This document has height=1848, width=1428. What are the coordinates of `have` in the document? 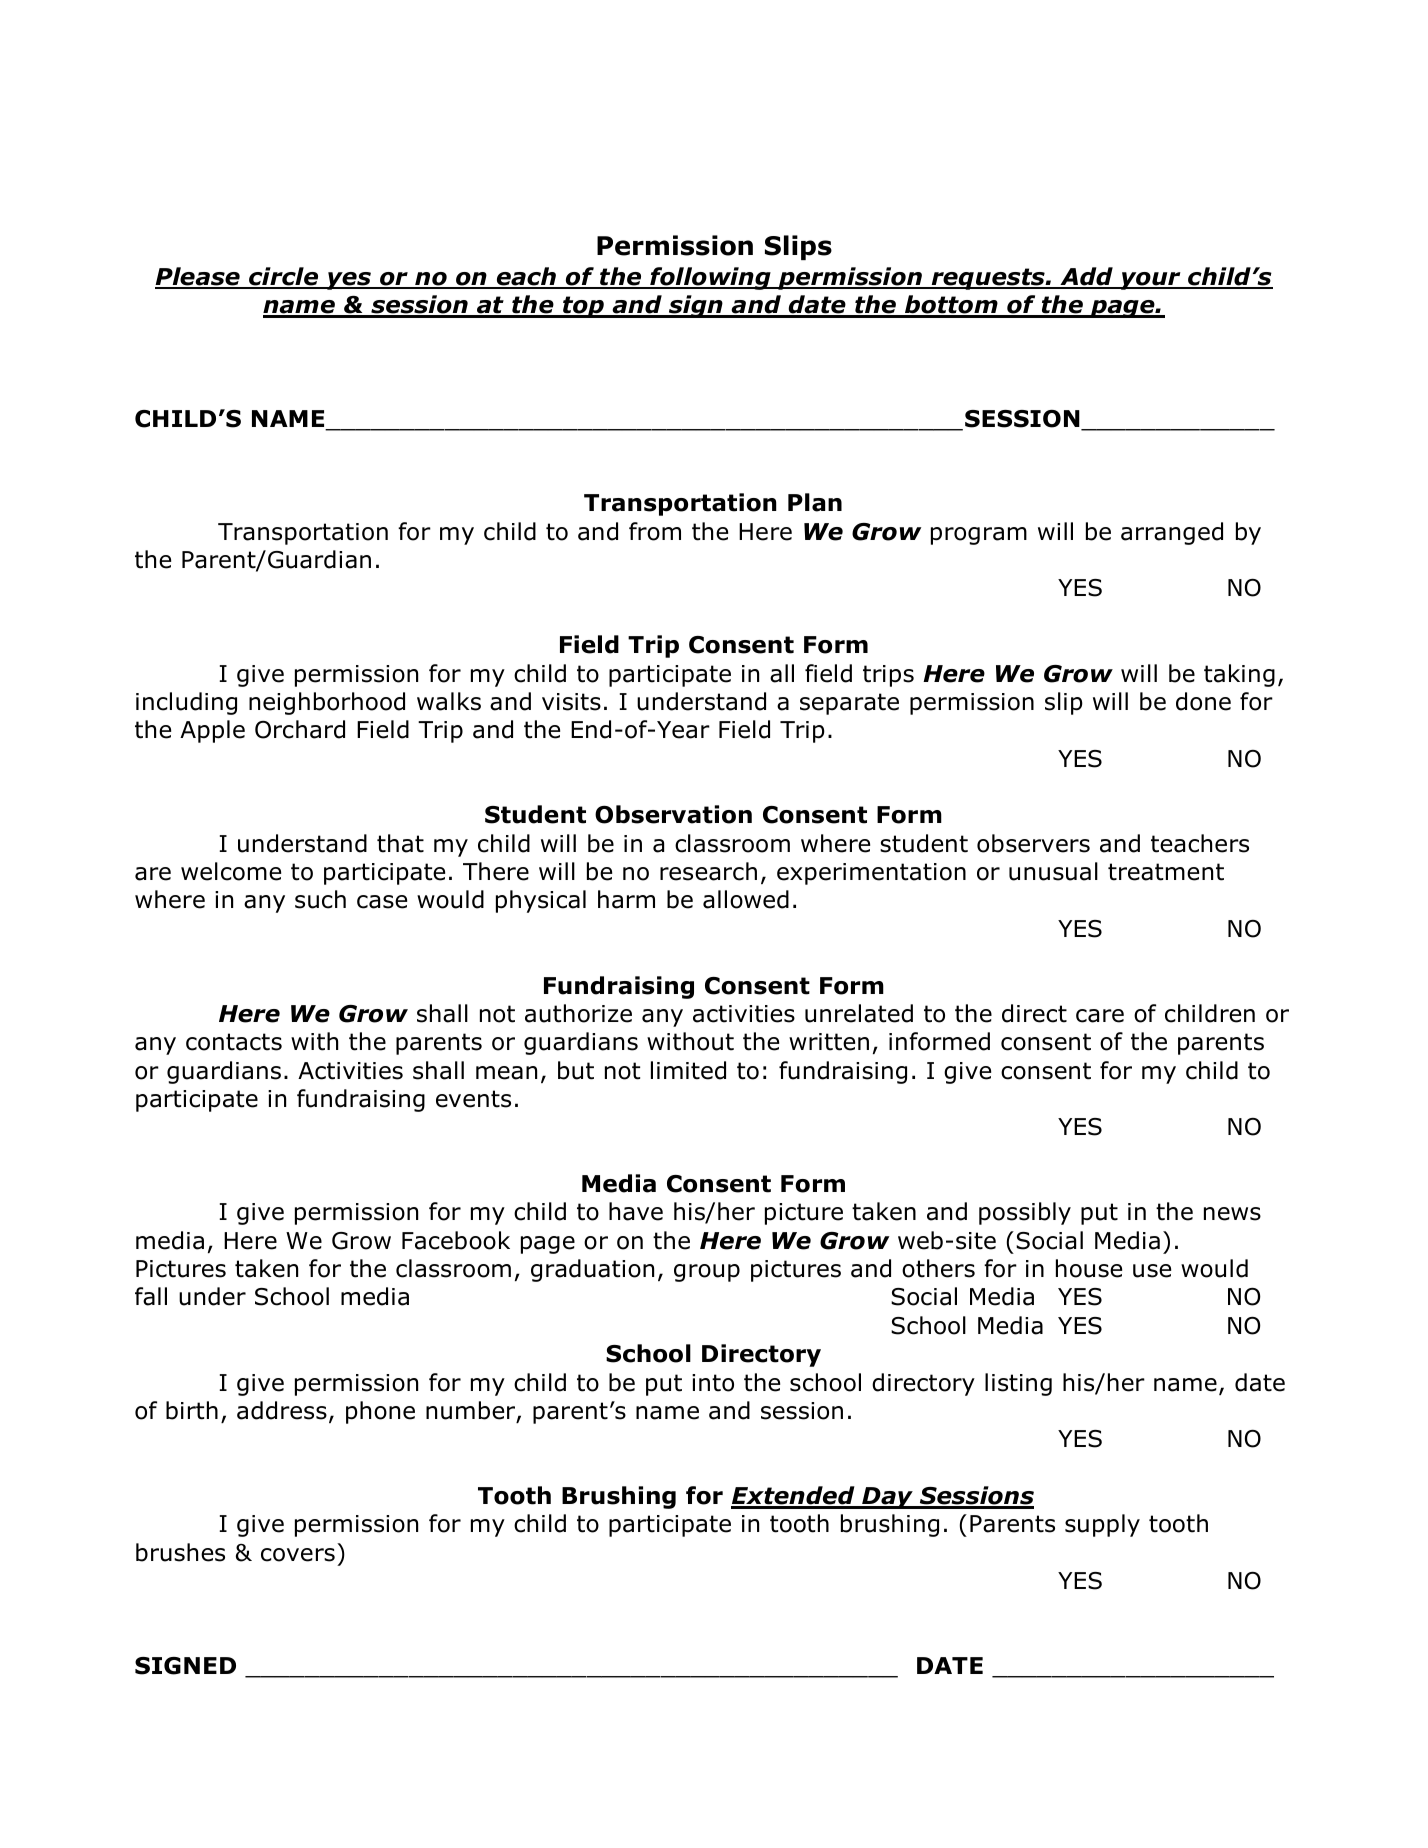 It's located at (636, 1211).
